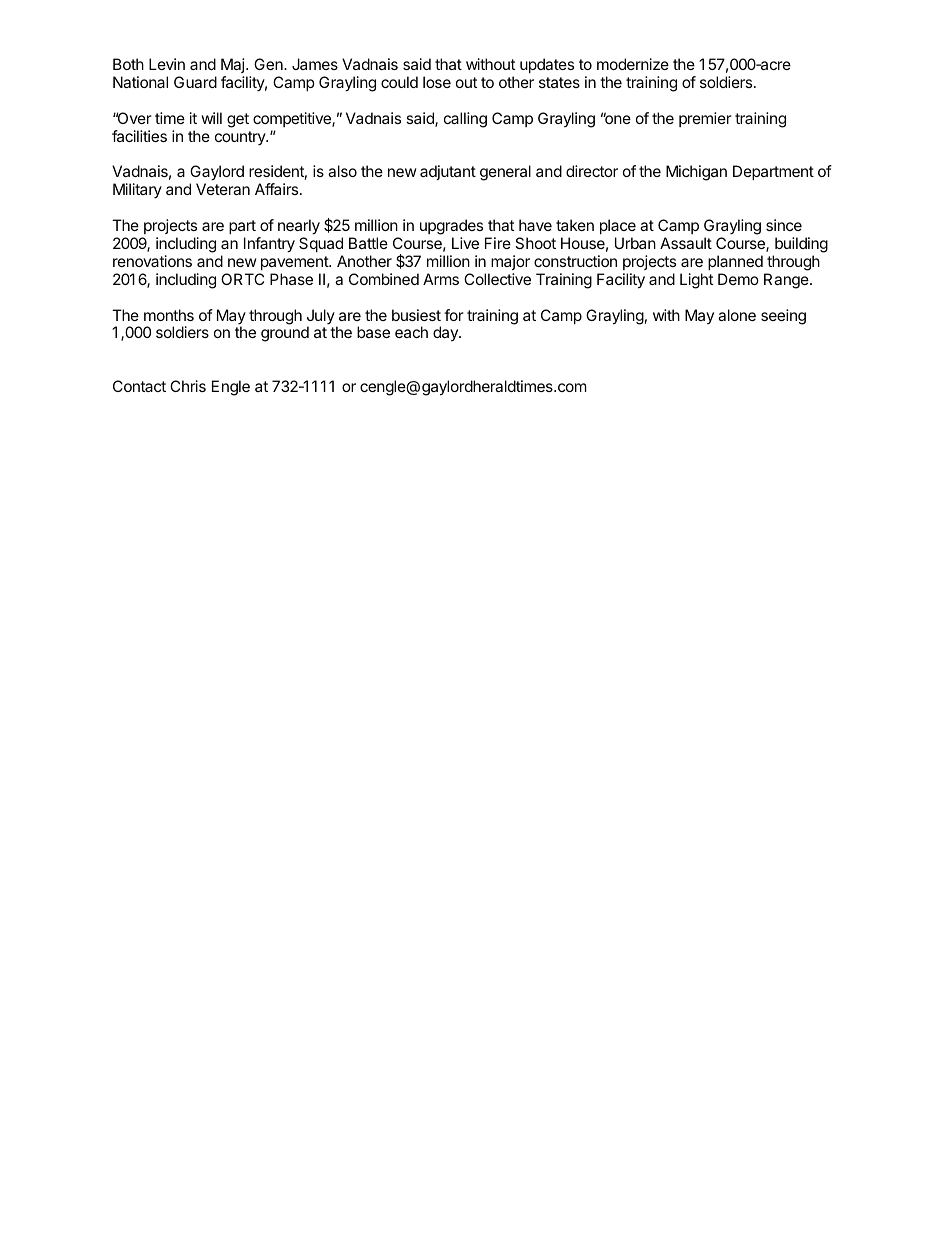 The height and width of the image is (1233, 952). I want to click on since, so click(784, 225).
